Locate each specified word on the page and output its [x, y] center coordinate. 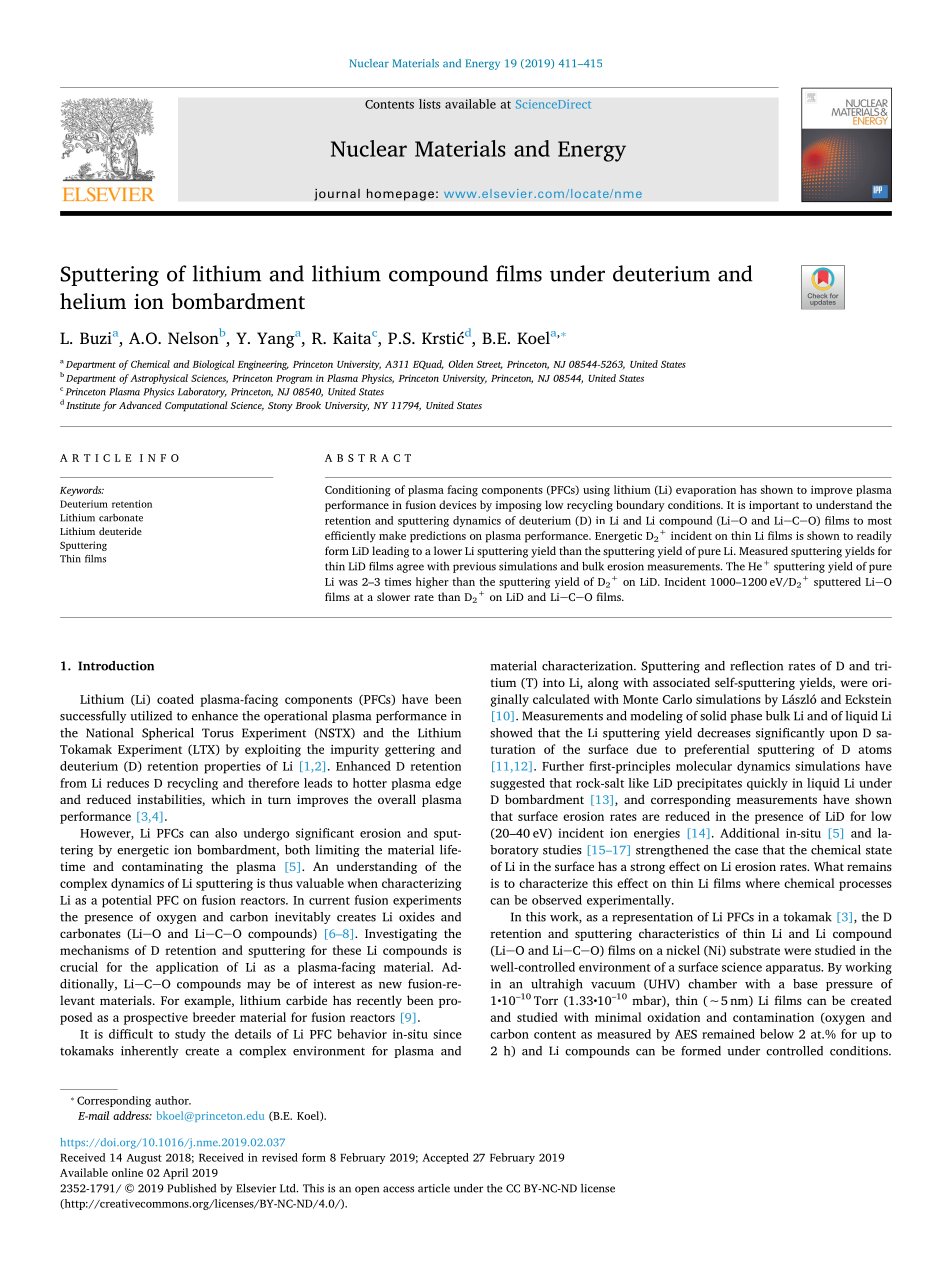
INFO [159, 458]
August [144, 1159]
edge [448, 784]
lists [430, 104]
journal [337, 194]
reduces [128, 783]
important [774, 506]
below [777, 1034]
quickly [767, 784]
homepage [400, 194]
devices [457, 504]
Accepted [445, 1158]
